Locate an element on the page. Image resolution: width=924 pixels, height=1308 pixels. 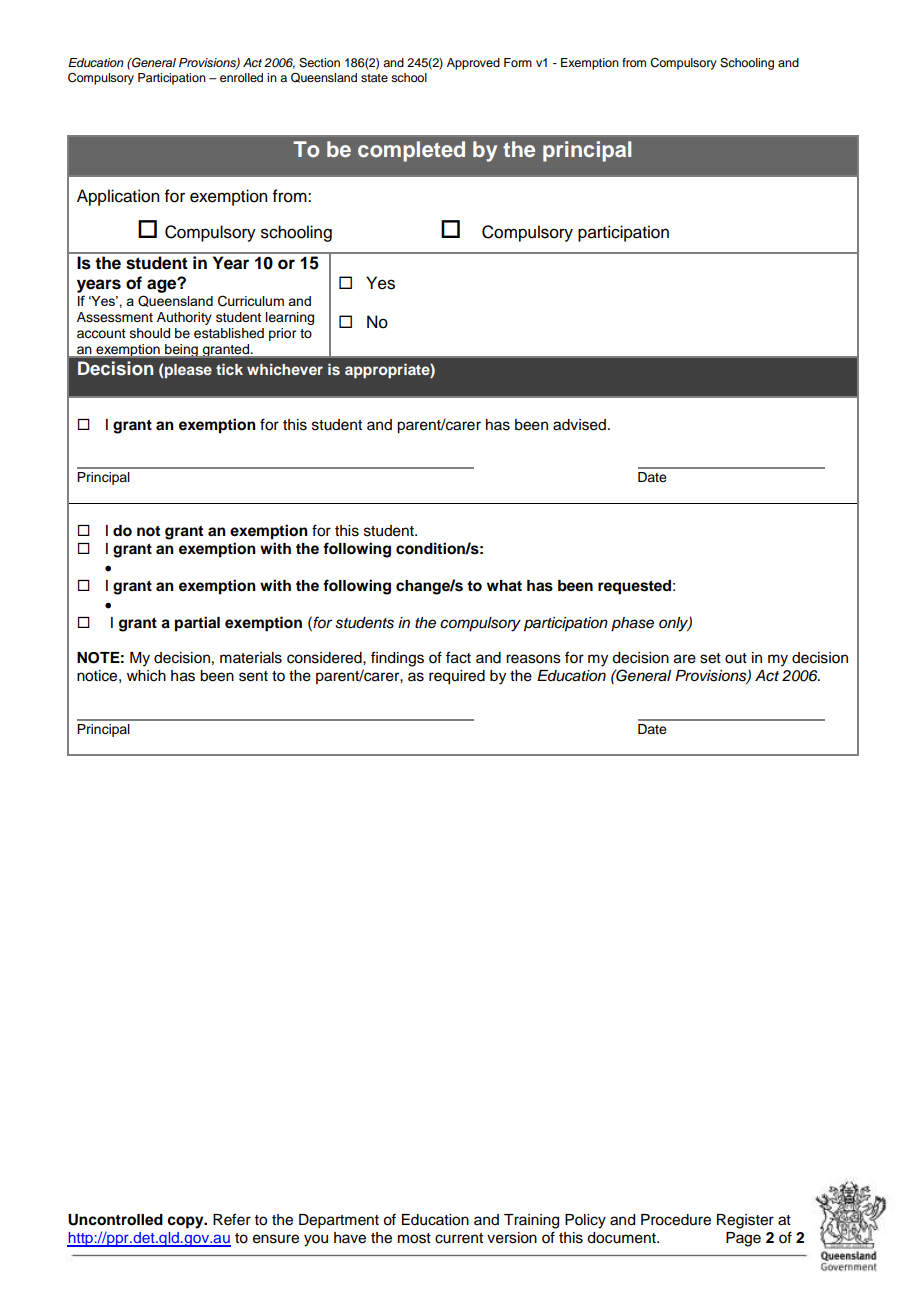
sent is located at coordinates (253, 676).
